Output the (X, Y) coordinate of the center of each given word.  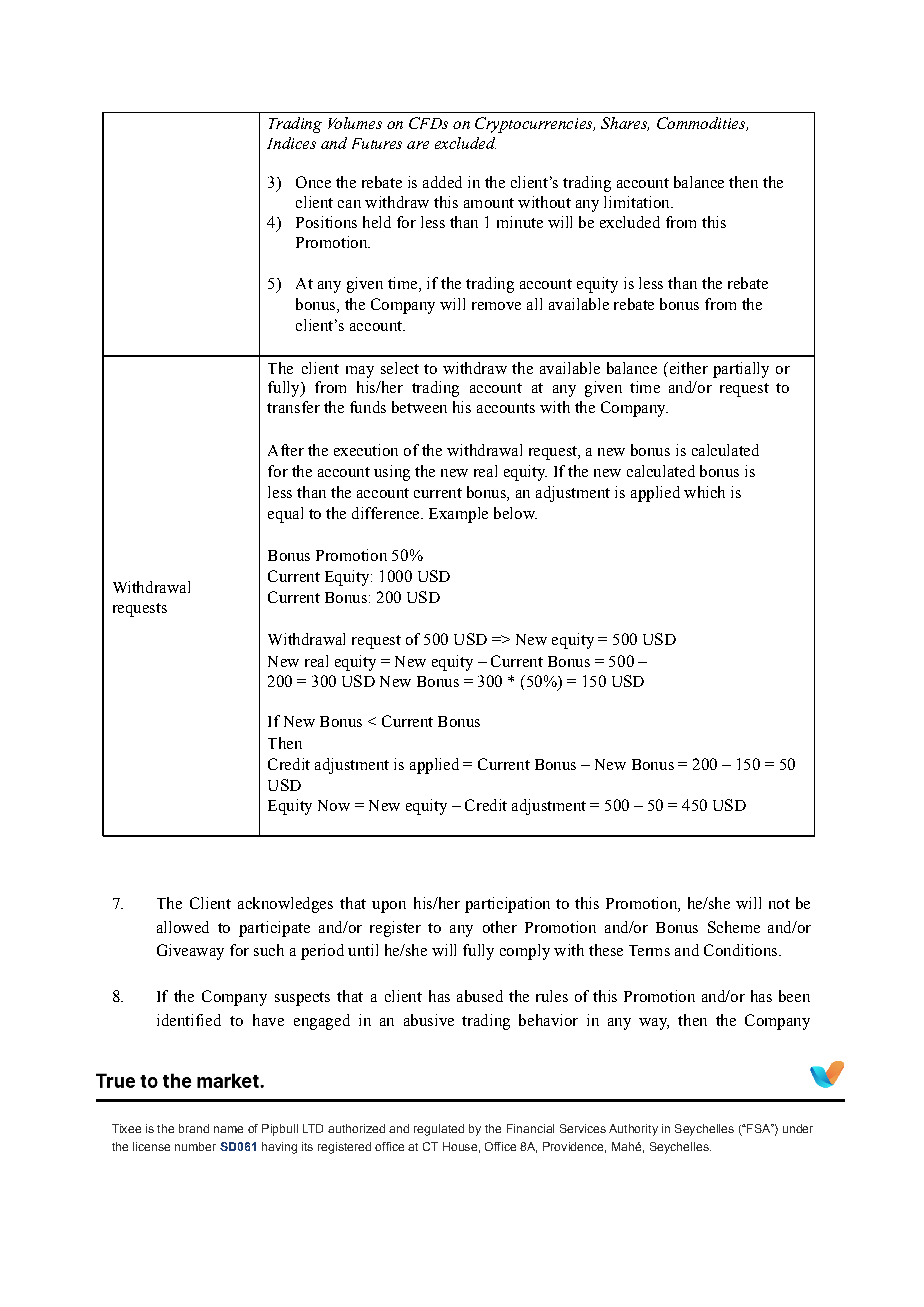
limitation (638, 202)
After (286, 450)
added (442, 182)
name (228, 1129)
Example (458, 515)
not (779, 904)
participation (507, 905)
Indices (291, 143)
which (704, 492)
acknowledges (285, 905)
